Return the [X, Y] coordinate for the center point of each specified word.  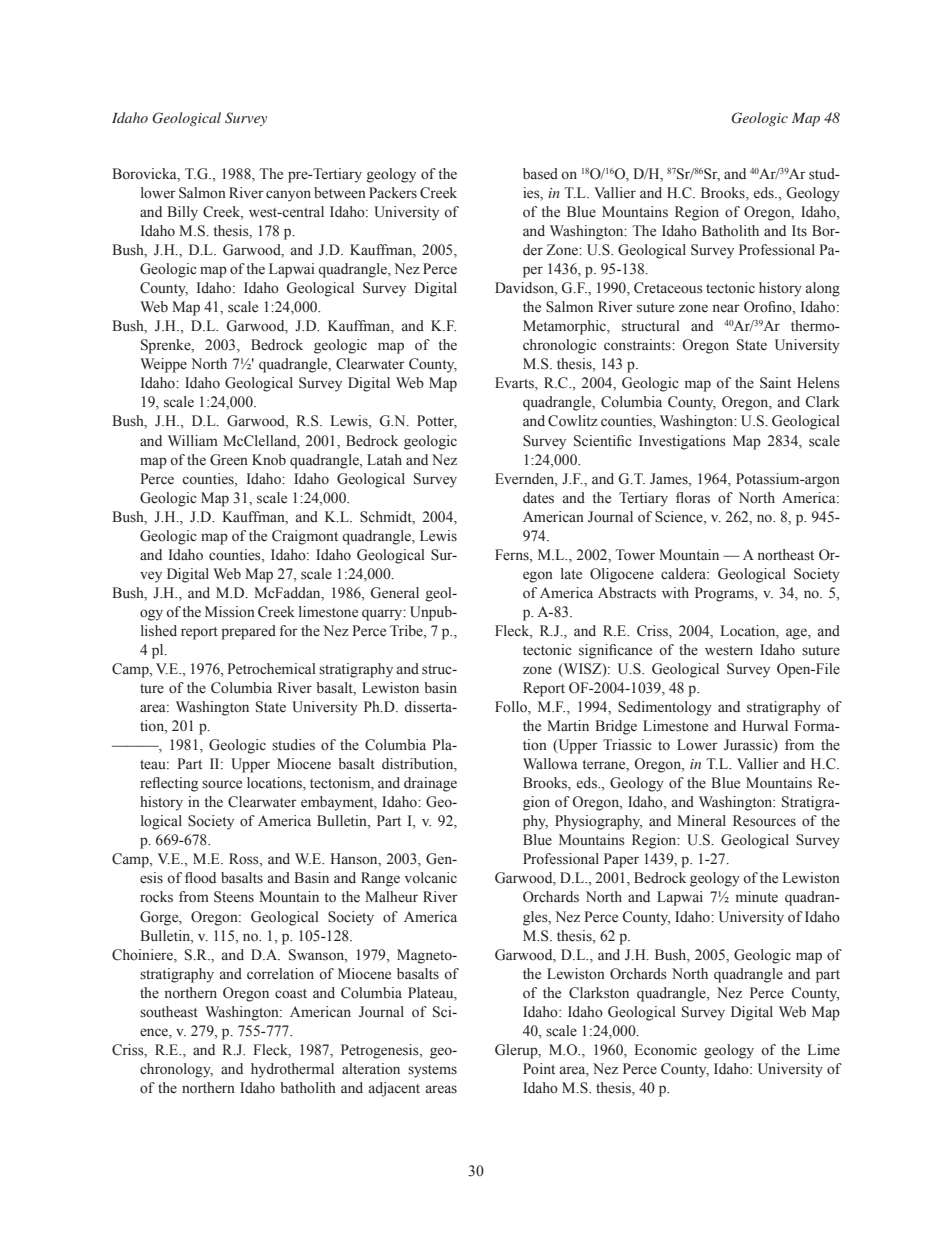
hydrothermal [292, 1070]
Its [799, 230]
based [540, 174]
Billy [182, 213]
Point [539, 1069]
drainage [430, 784]
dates [538, 498]
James [670, 479]
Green [229, 460]
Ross [245, 860]
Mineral [701, 821]
